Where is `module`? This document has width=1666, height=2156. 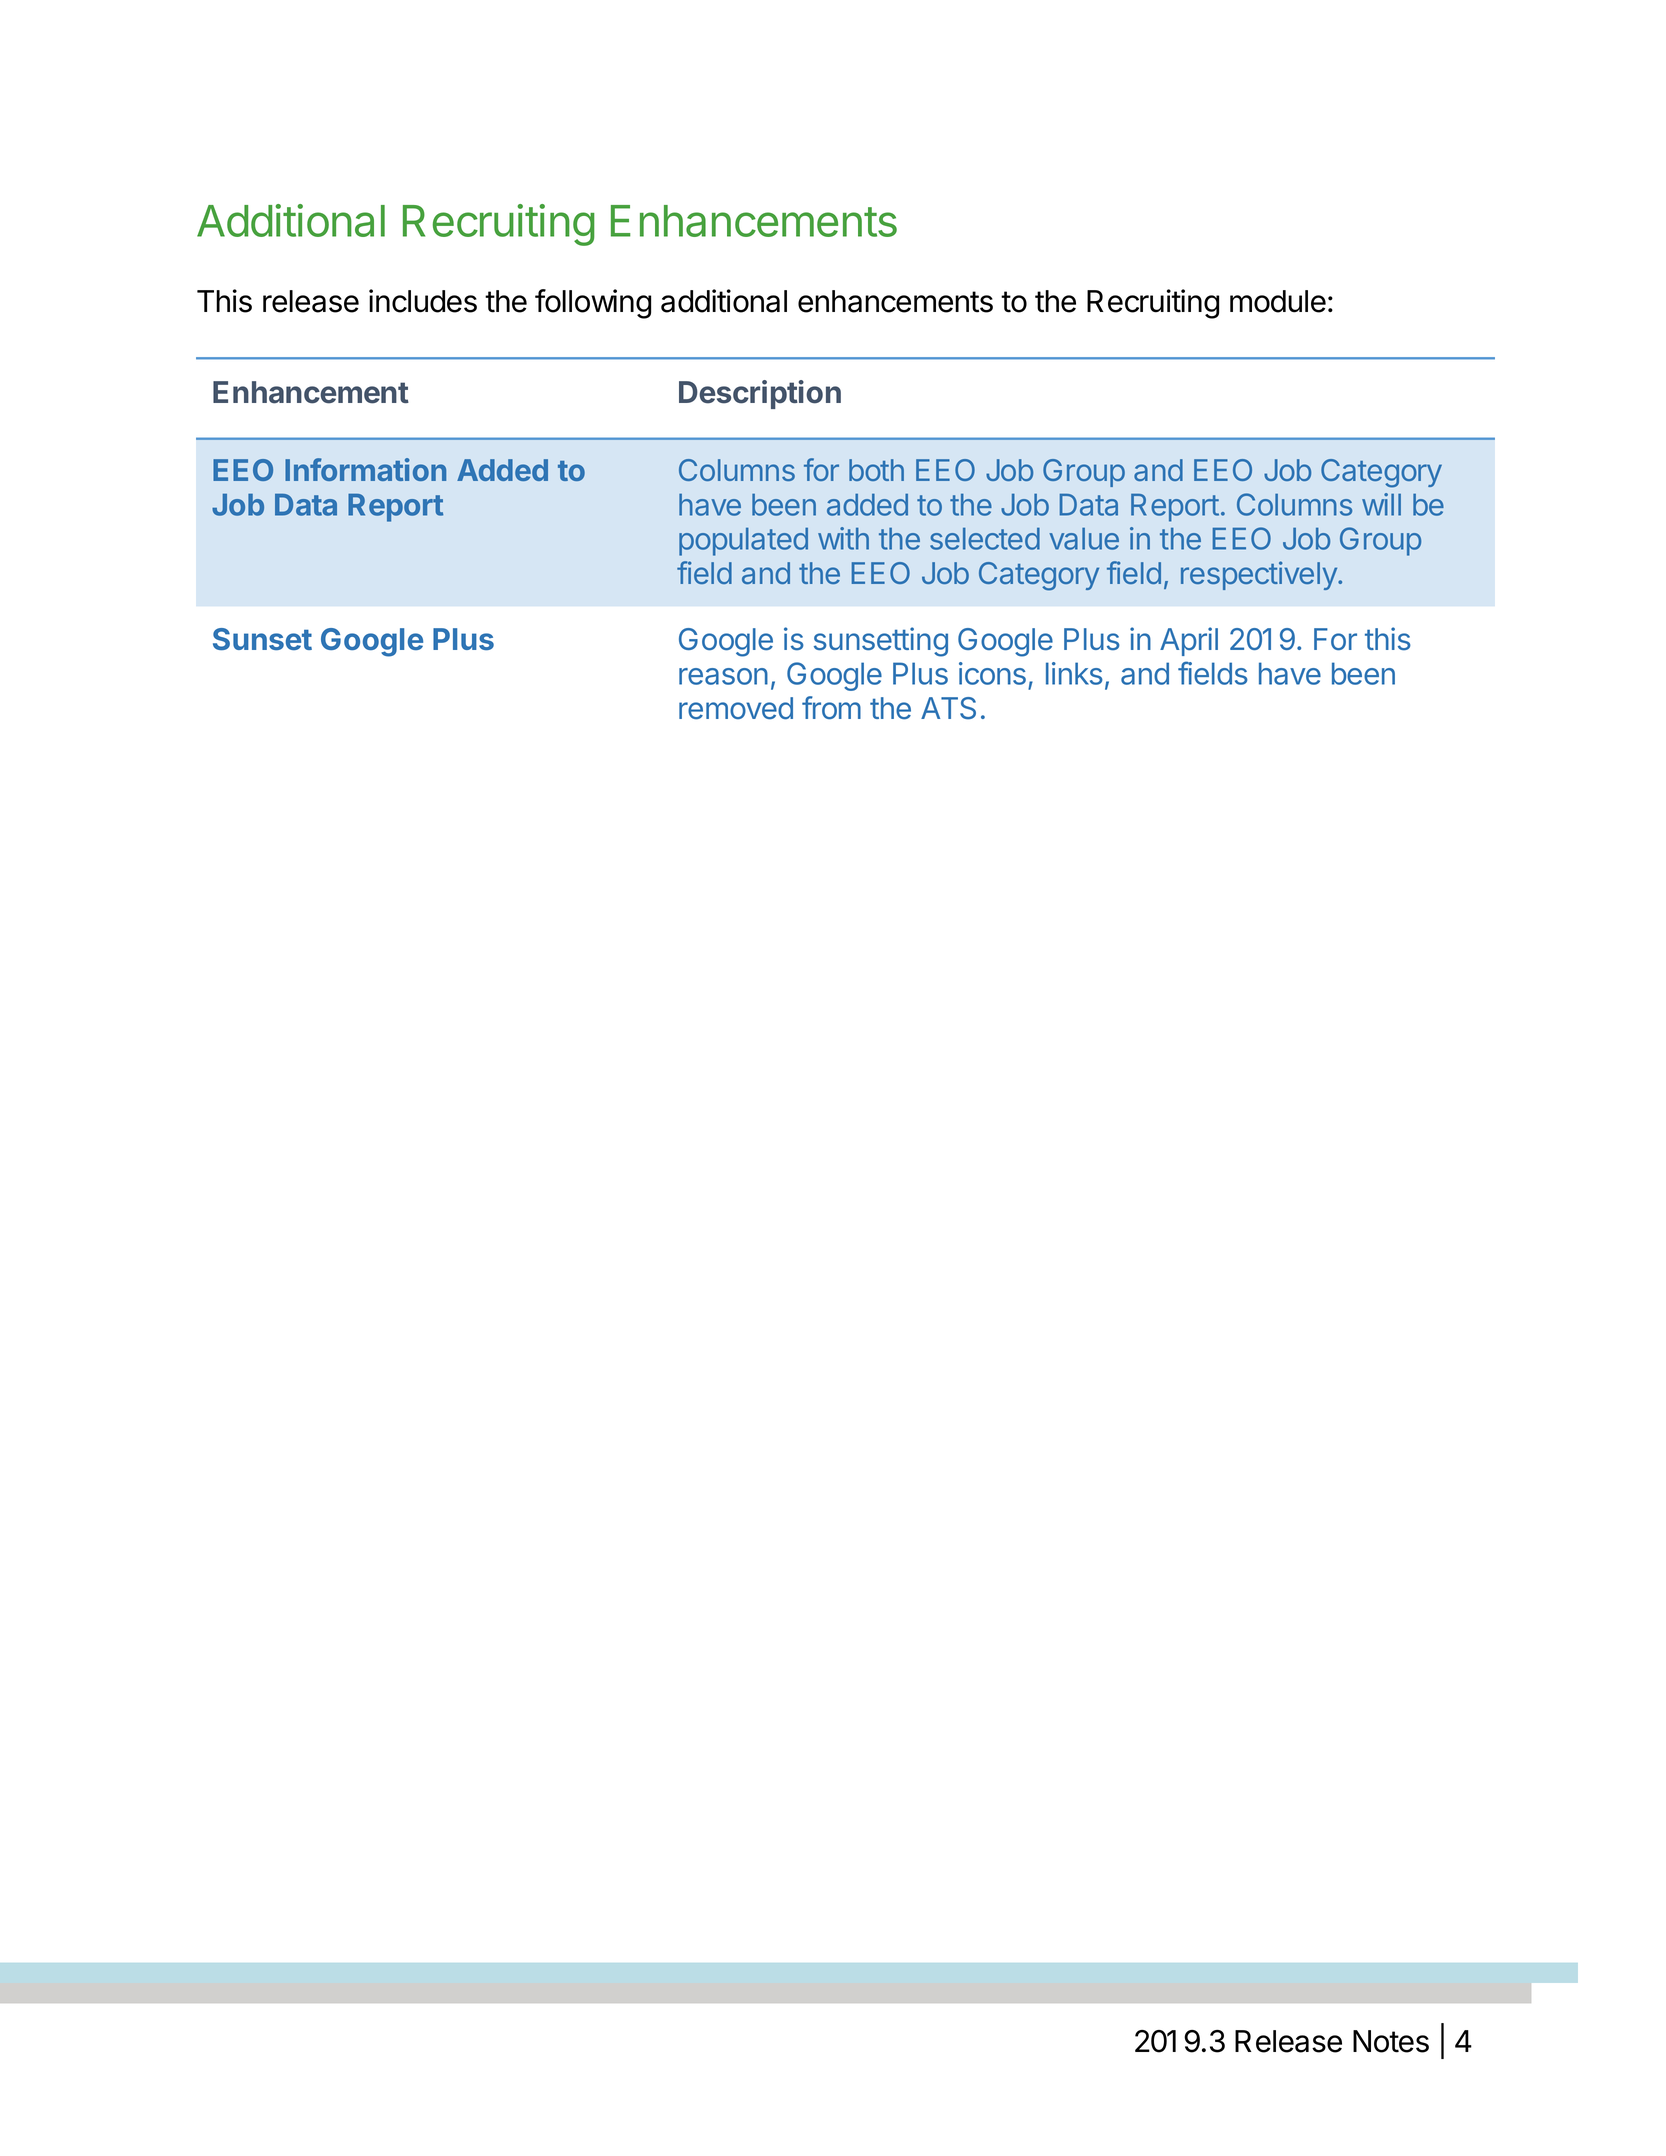
module is located at coordinates (1278, 301).
